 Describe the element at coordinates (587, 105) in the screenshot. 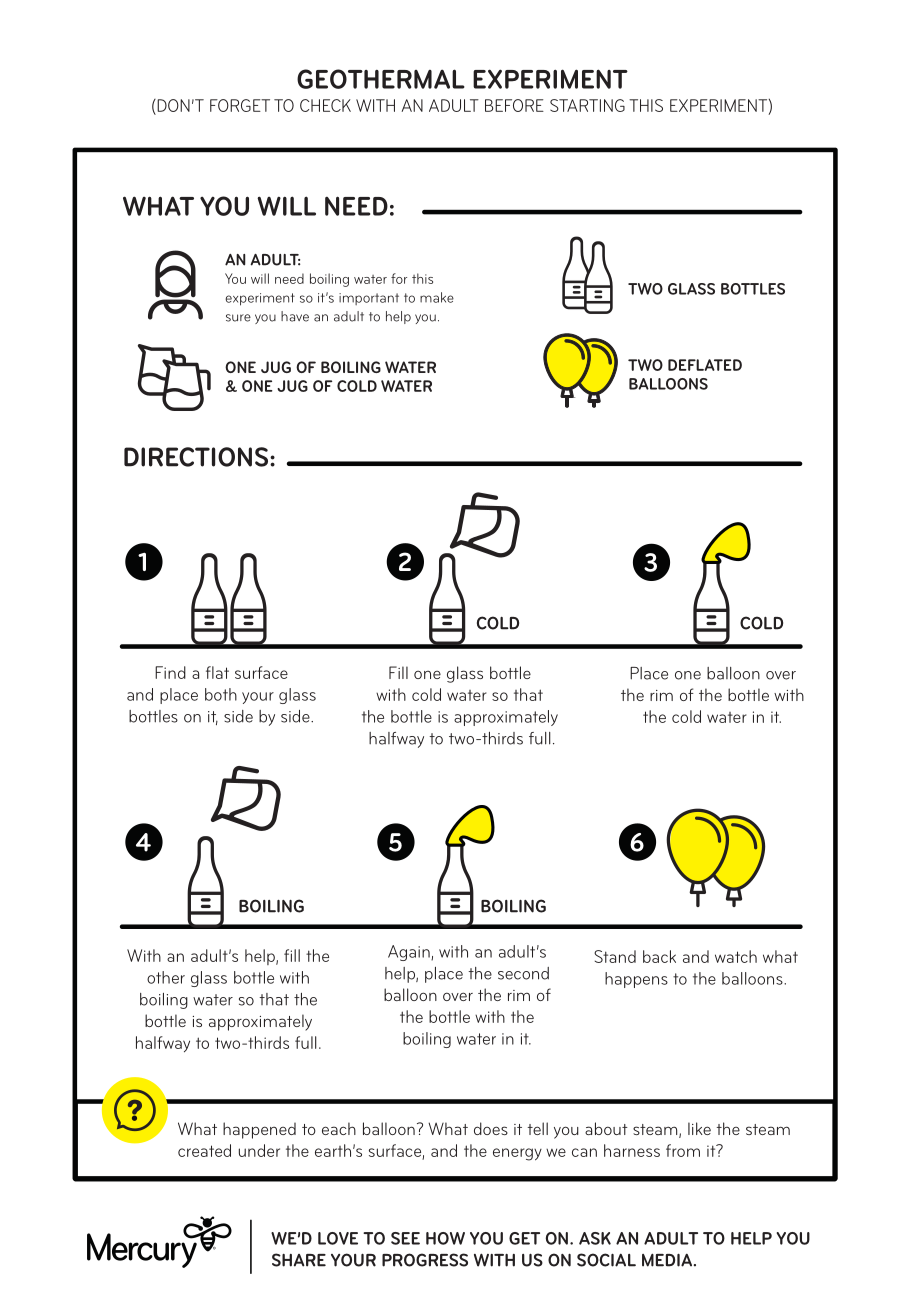

I see `STARTING` at that location.
